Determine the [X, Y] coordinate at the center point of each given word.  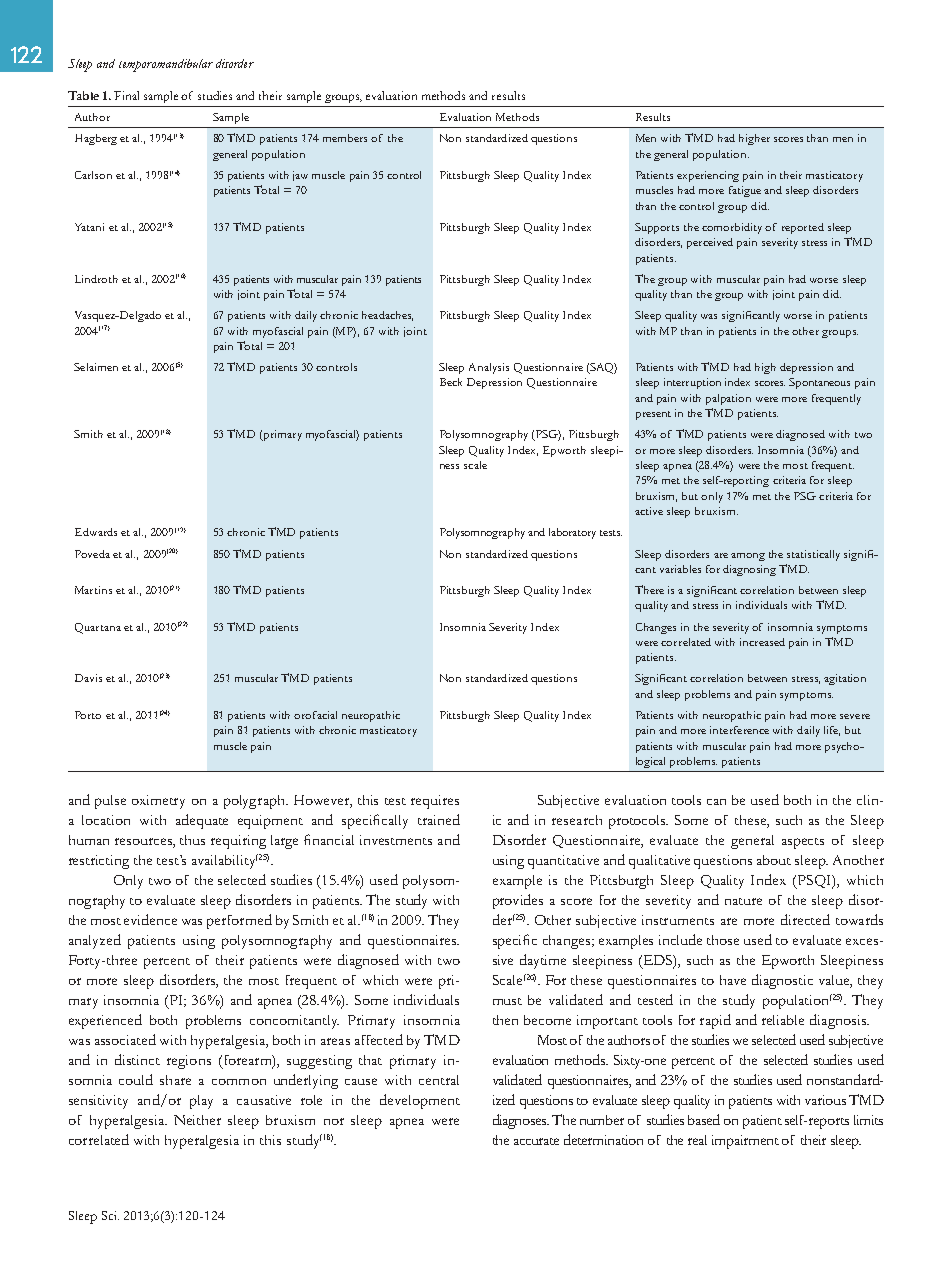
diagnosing [749, 570]
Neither [197, 1120]
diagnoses [521, 1121]
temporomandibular [166, 65]
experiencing [708, 176]
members [345, 138]
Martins [93, 590]
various [825, 1100]
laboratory [572, 533]
